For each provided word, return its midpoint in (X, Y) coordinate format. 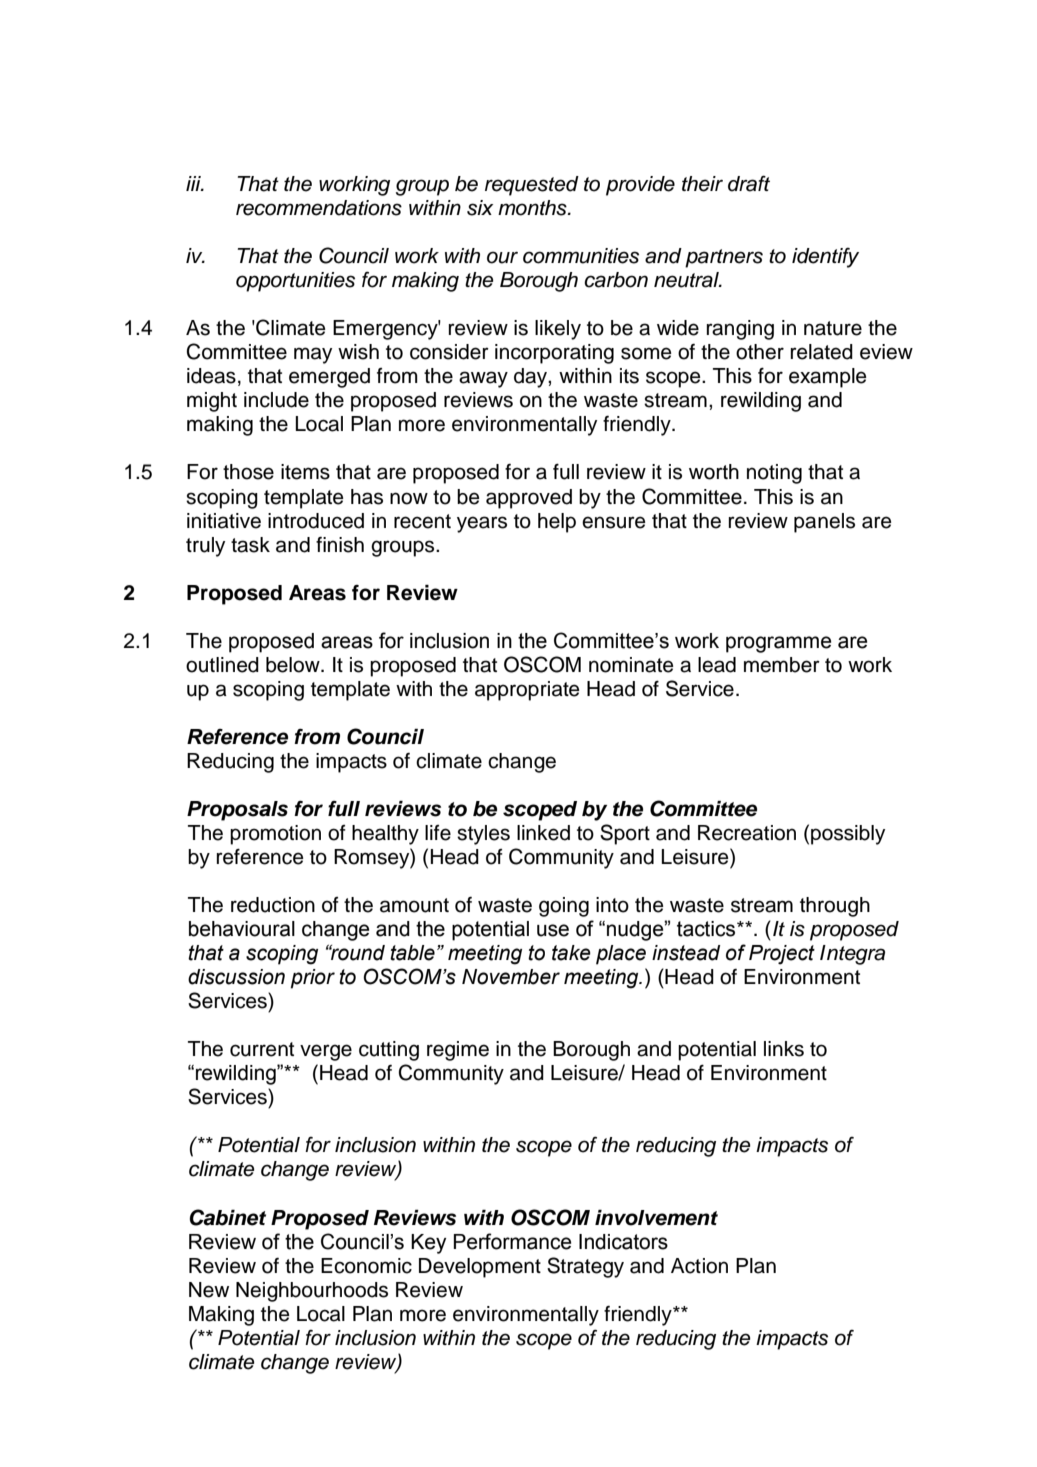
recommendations (319, 208)
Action (699, 1266)
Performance (512, 1241)
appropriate (527, 691)
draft (749, 183)
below (294, 665)
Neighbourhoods (312, 1292)
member (782, 665)
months (533, 208)
